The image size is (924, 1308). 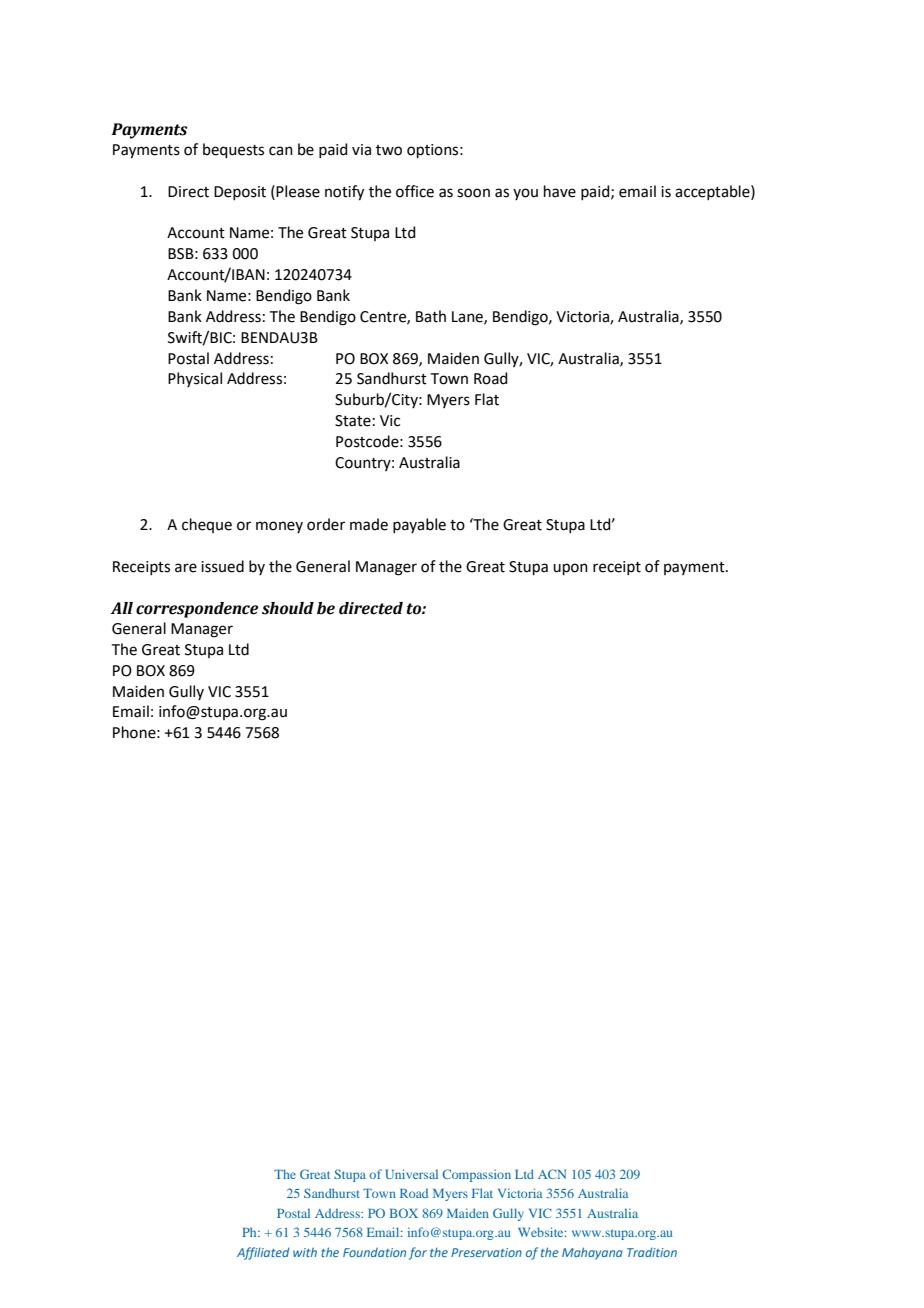 What do you see at coordinates (353, 421) in the screenshot?
I see `State` at bounding box center [353, 421].
